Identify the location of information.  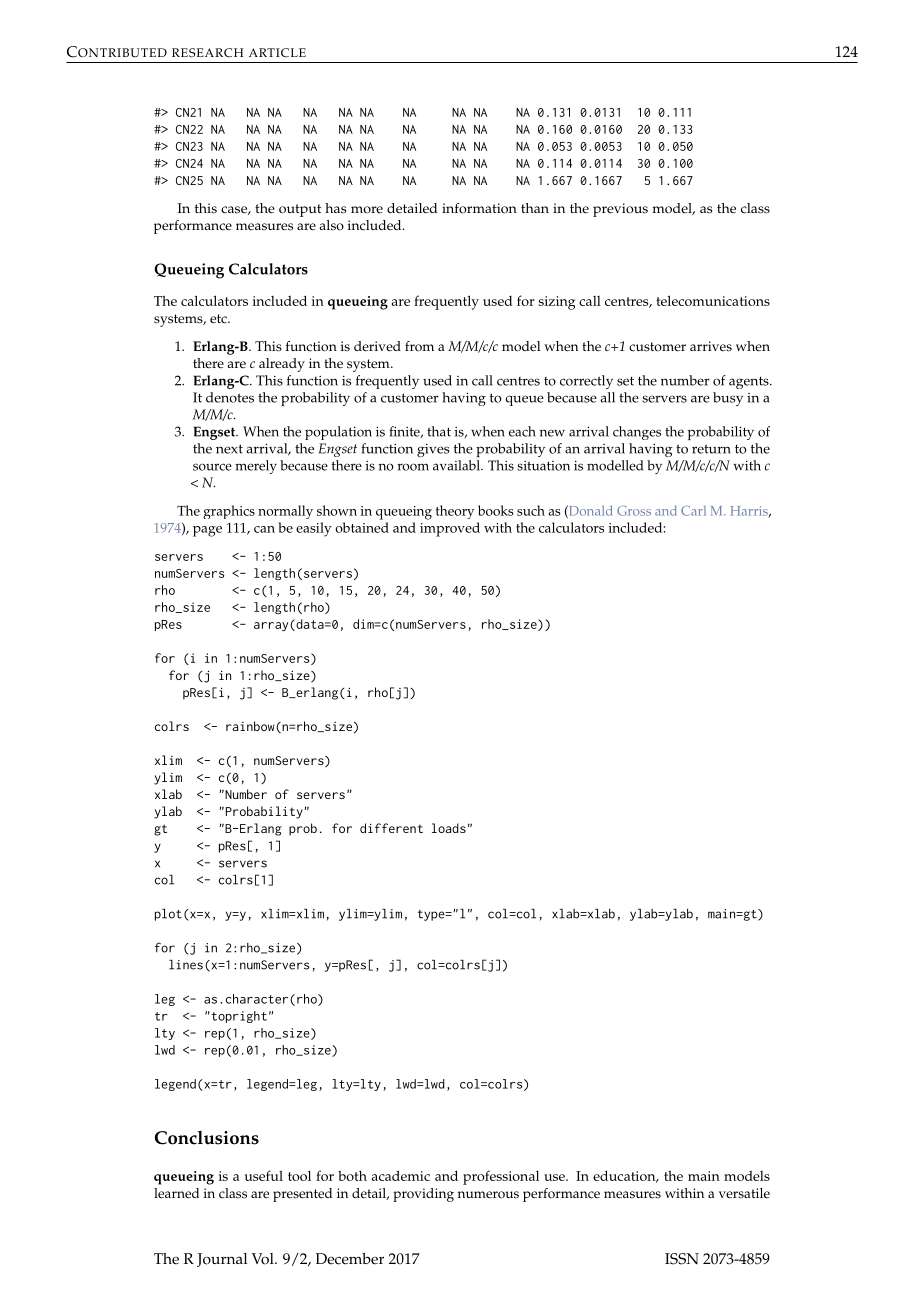
(479, 208).
